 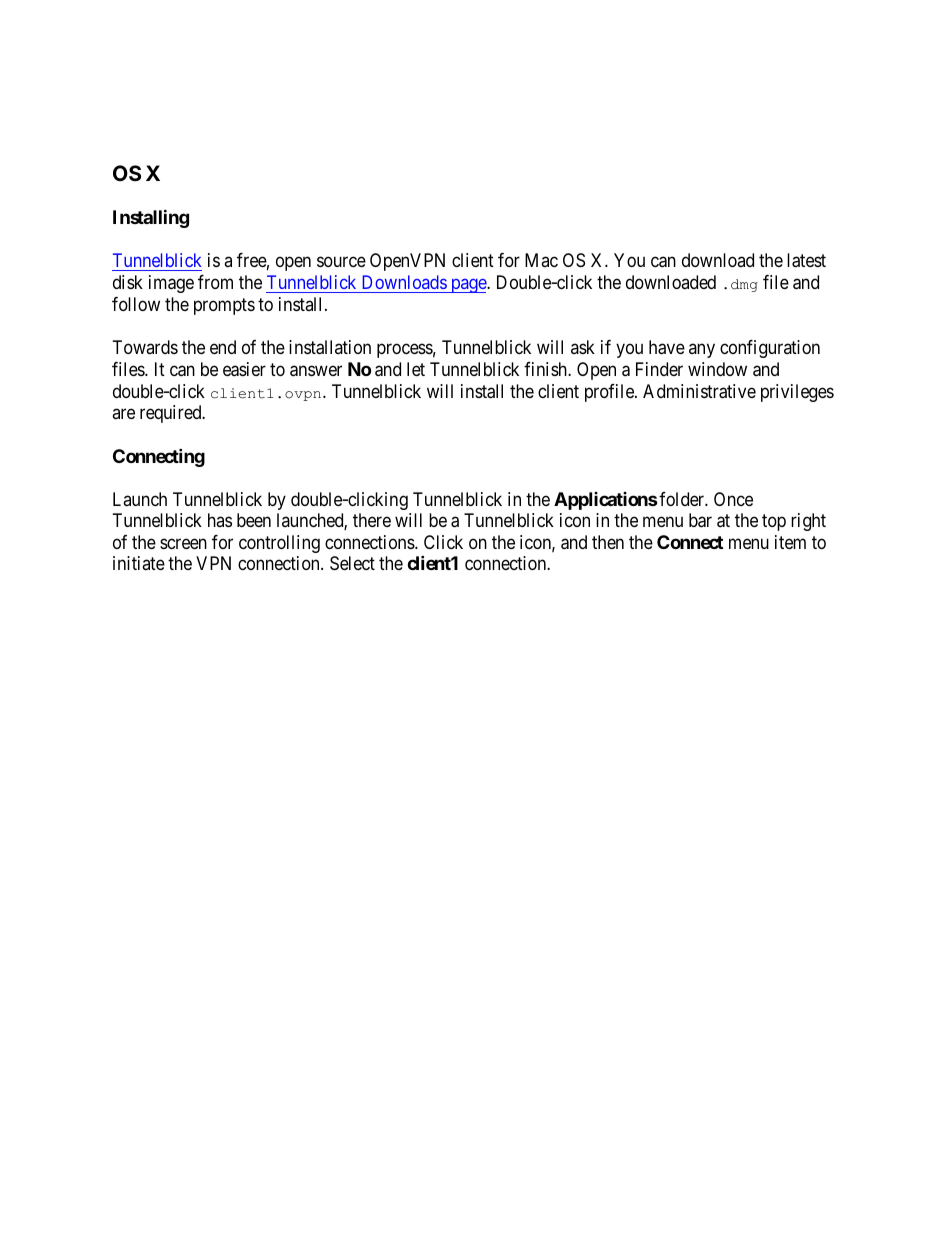 What do you see at coordinates (702, 351) in the screenshot?
I see `any` at bounding box center [702, 351].
